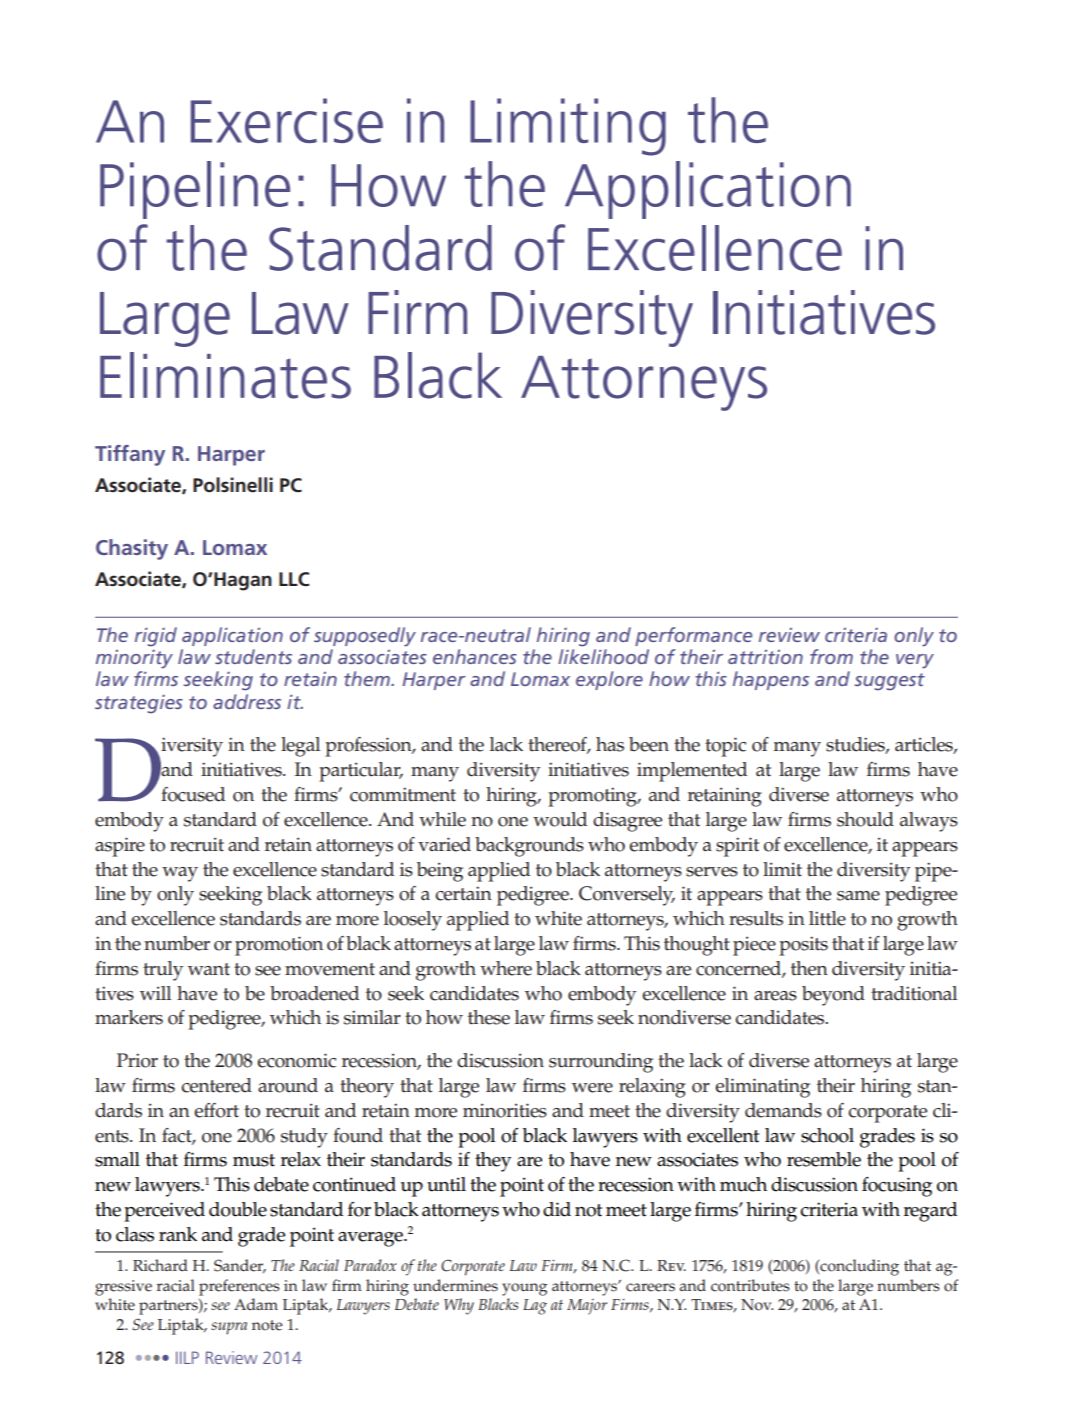 The height and width of the screenshot is (1404, 1085). What do you see at coordinates (693, 636) in the screenshot?
I see `performance` at bounding box center [693, 636].
